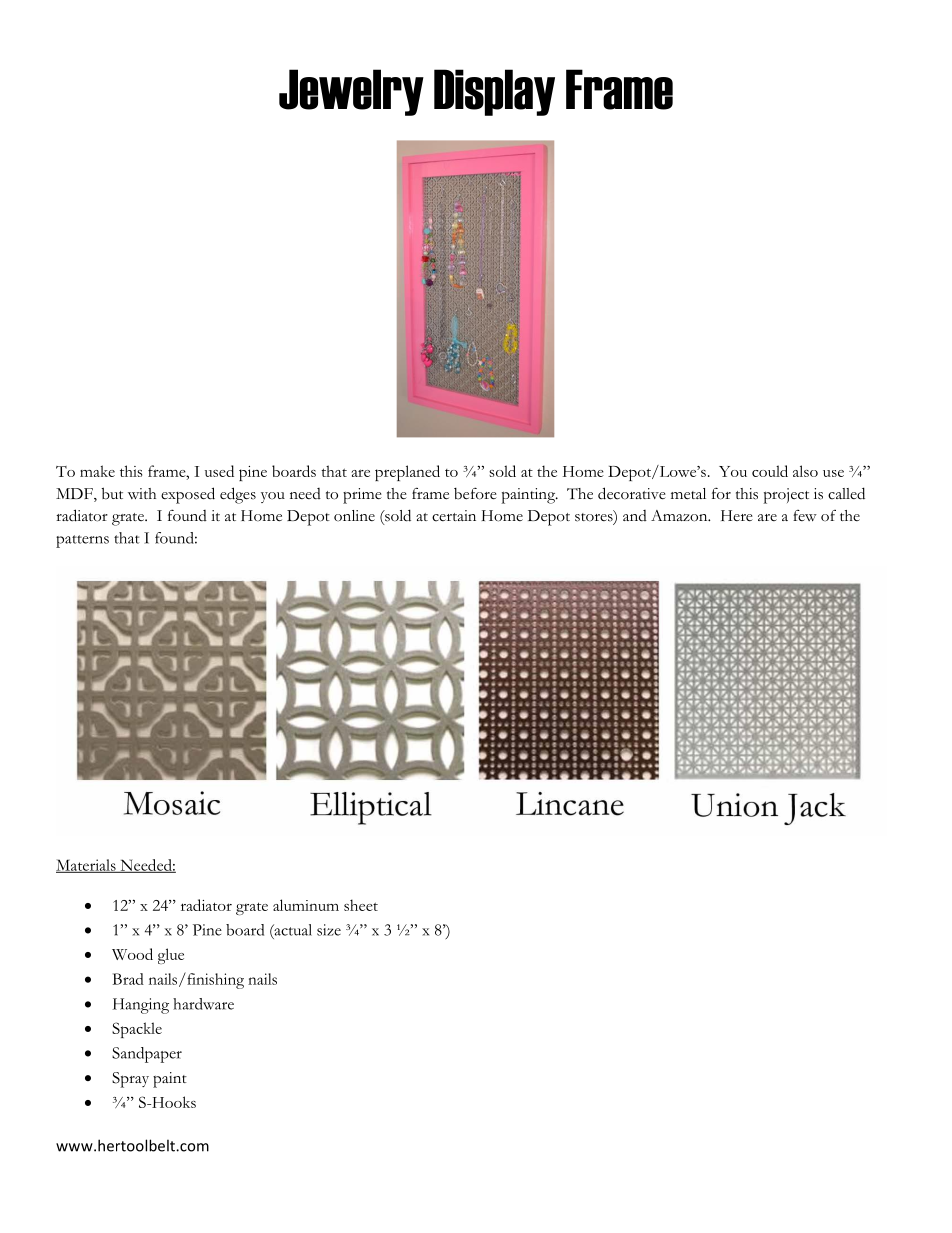 This screenshot has height=1233, width=952. Describe the element at coordinates (82, 541) in the screenshot. I see `patterns` at that location.
